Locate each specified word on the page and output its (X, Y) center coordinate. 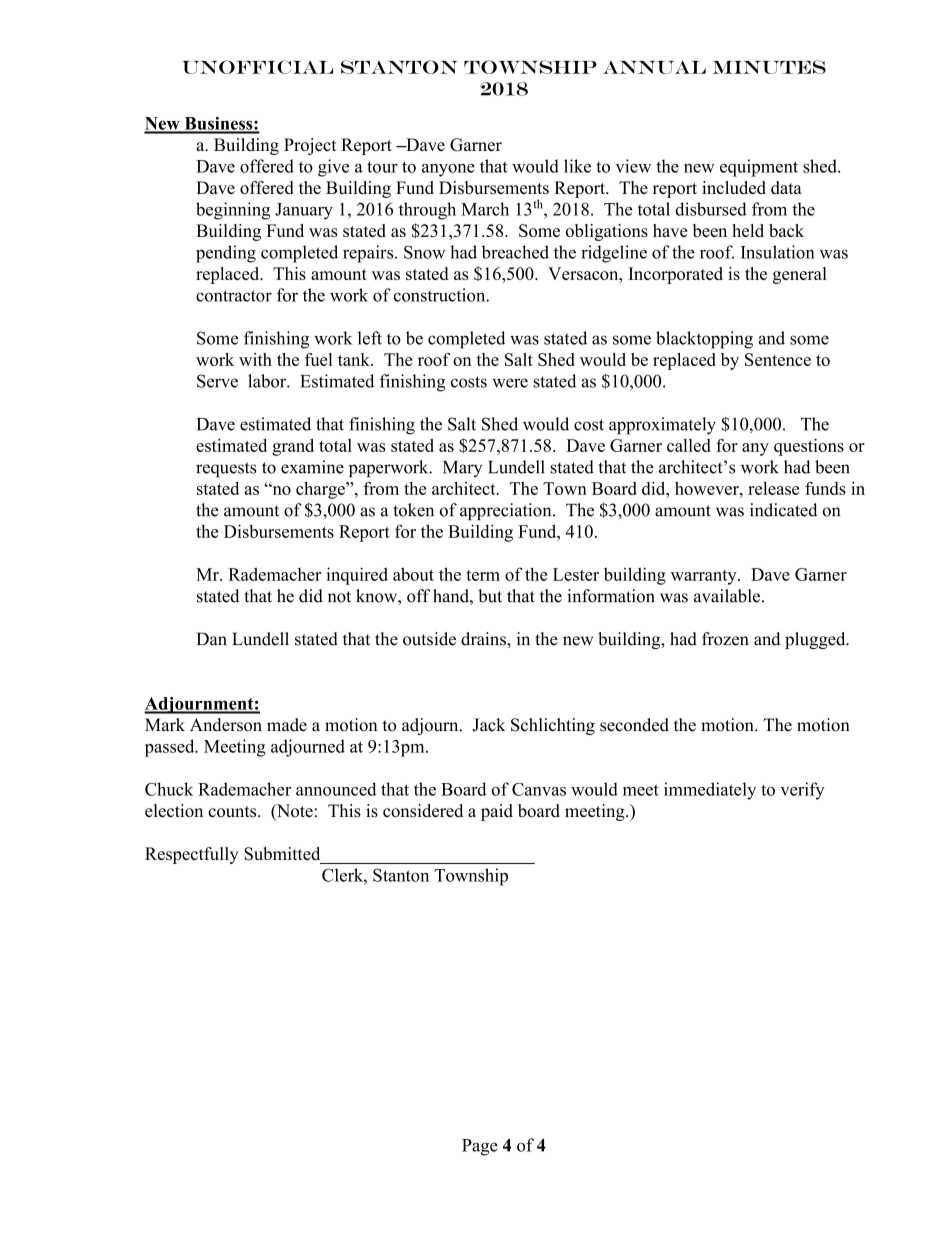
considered (423, 811)
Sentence (778, 359)
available (727, 596)
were (510, 383)
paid (497, 812)
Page (480, 1147)
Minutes (769, 67)
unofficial (257, 67)
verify (802, 791)
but (490, 596)
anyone (448, 170)
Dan (212, 639)
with (255, 359)
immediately (710, 791)
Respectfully (192, 855)
